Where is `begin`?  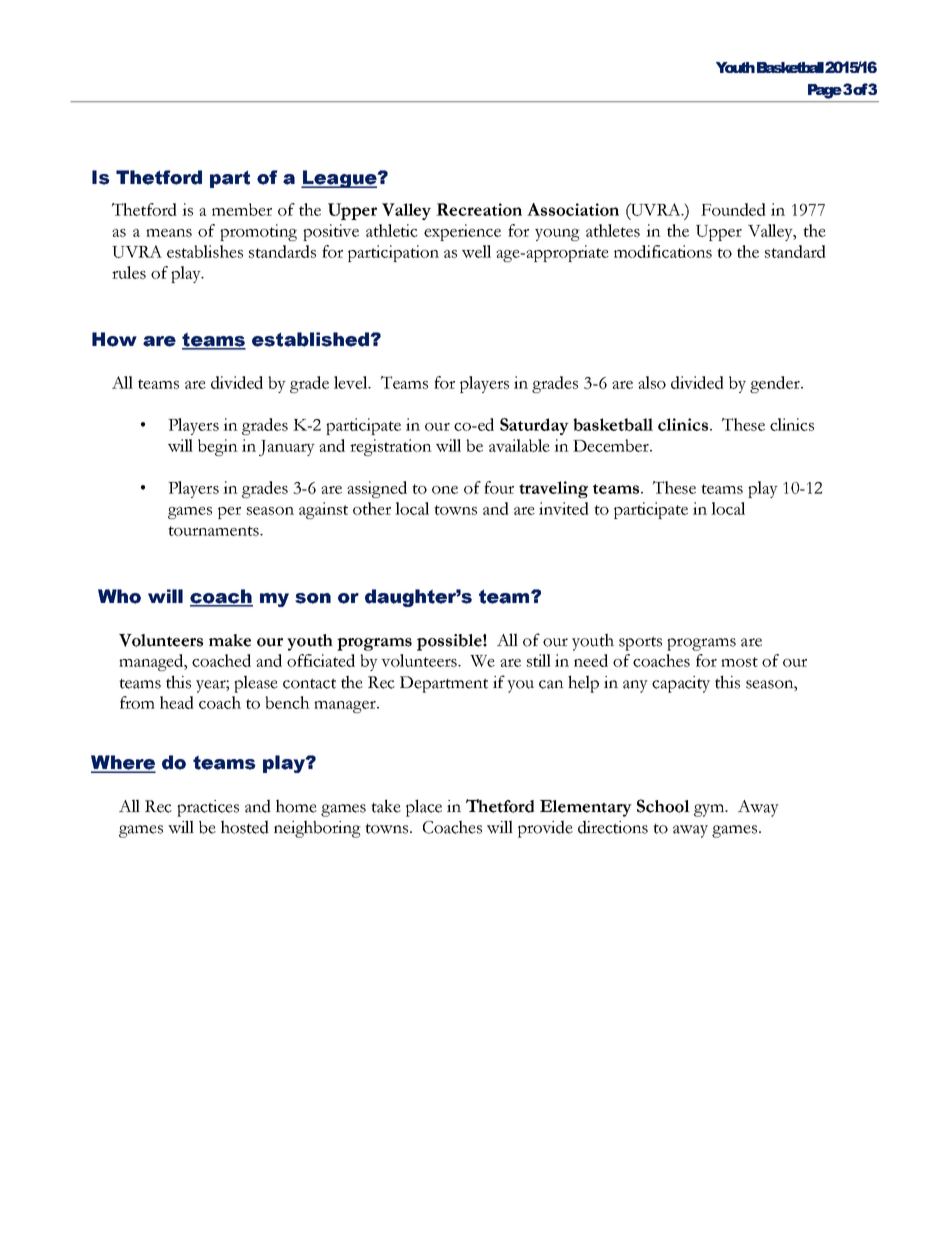
begin is located at coordinates (218, 447).
